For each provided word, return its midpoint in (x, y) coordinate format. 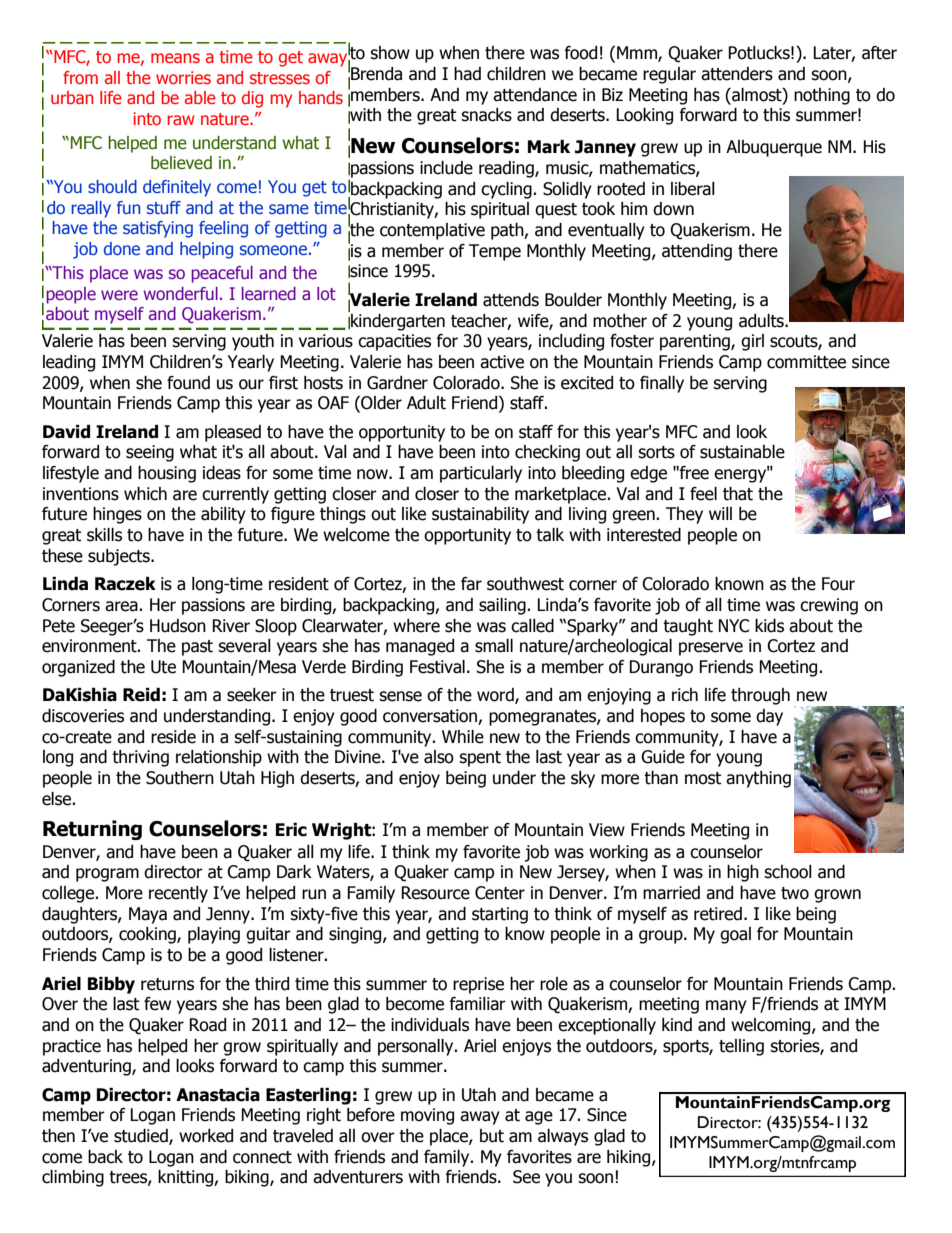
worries (183, 77)
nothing (822, 96)
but (492, 1136)
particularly (481, 474)
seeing (150, 453)
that (738, 494)
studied (142, 1137)
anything (758, 779)
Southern (180, 778)
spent (480, 759)
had (467, 74)
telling (741, 1047)
